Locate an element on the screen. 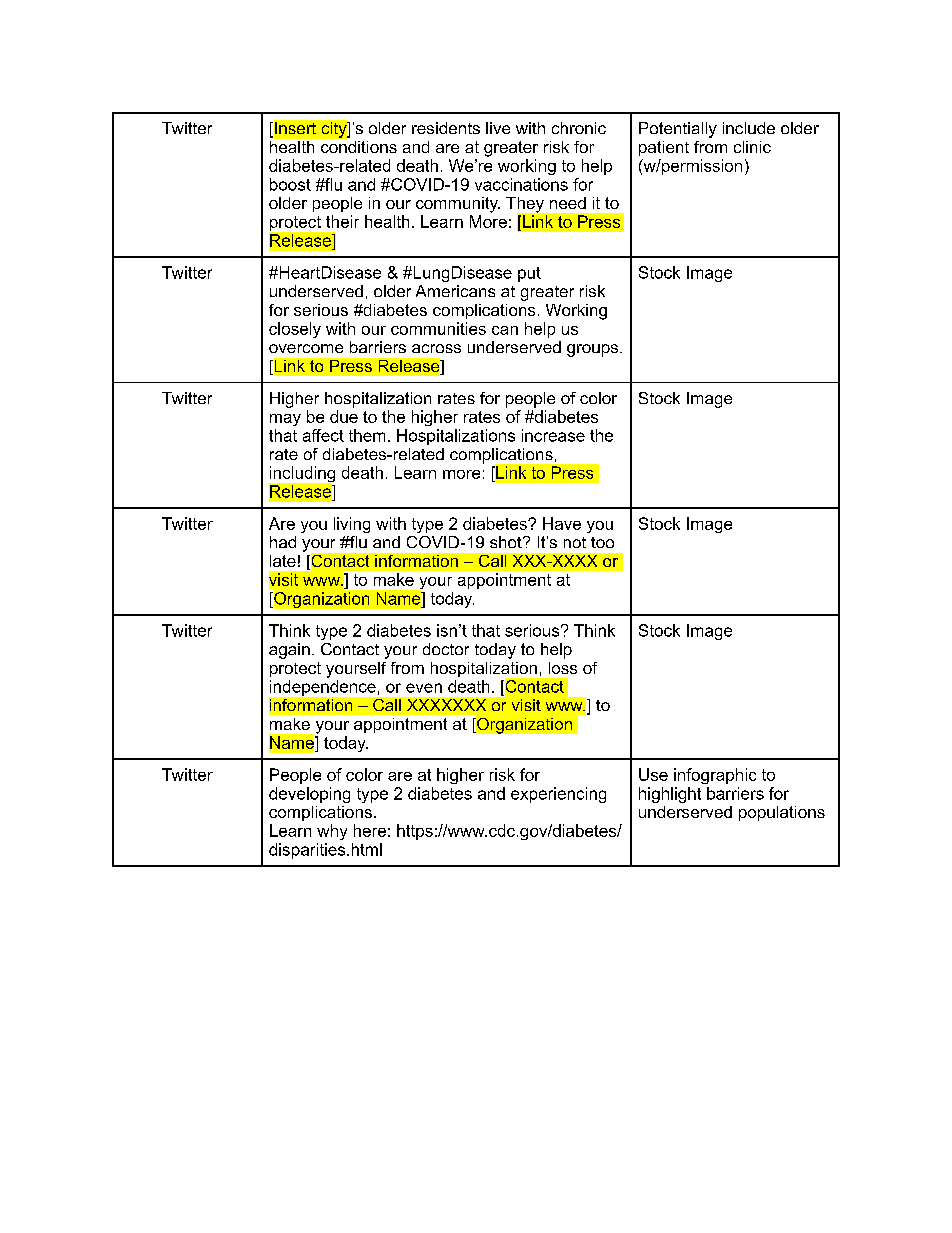 This screenshot has width=952, height=1233. experiencing is located at coordinates (558, 795).
